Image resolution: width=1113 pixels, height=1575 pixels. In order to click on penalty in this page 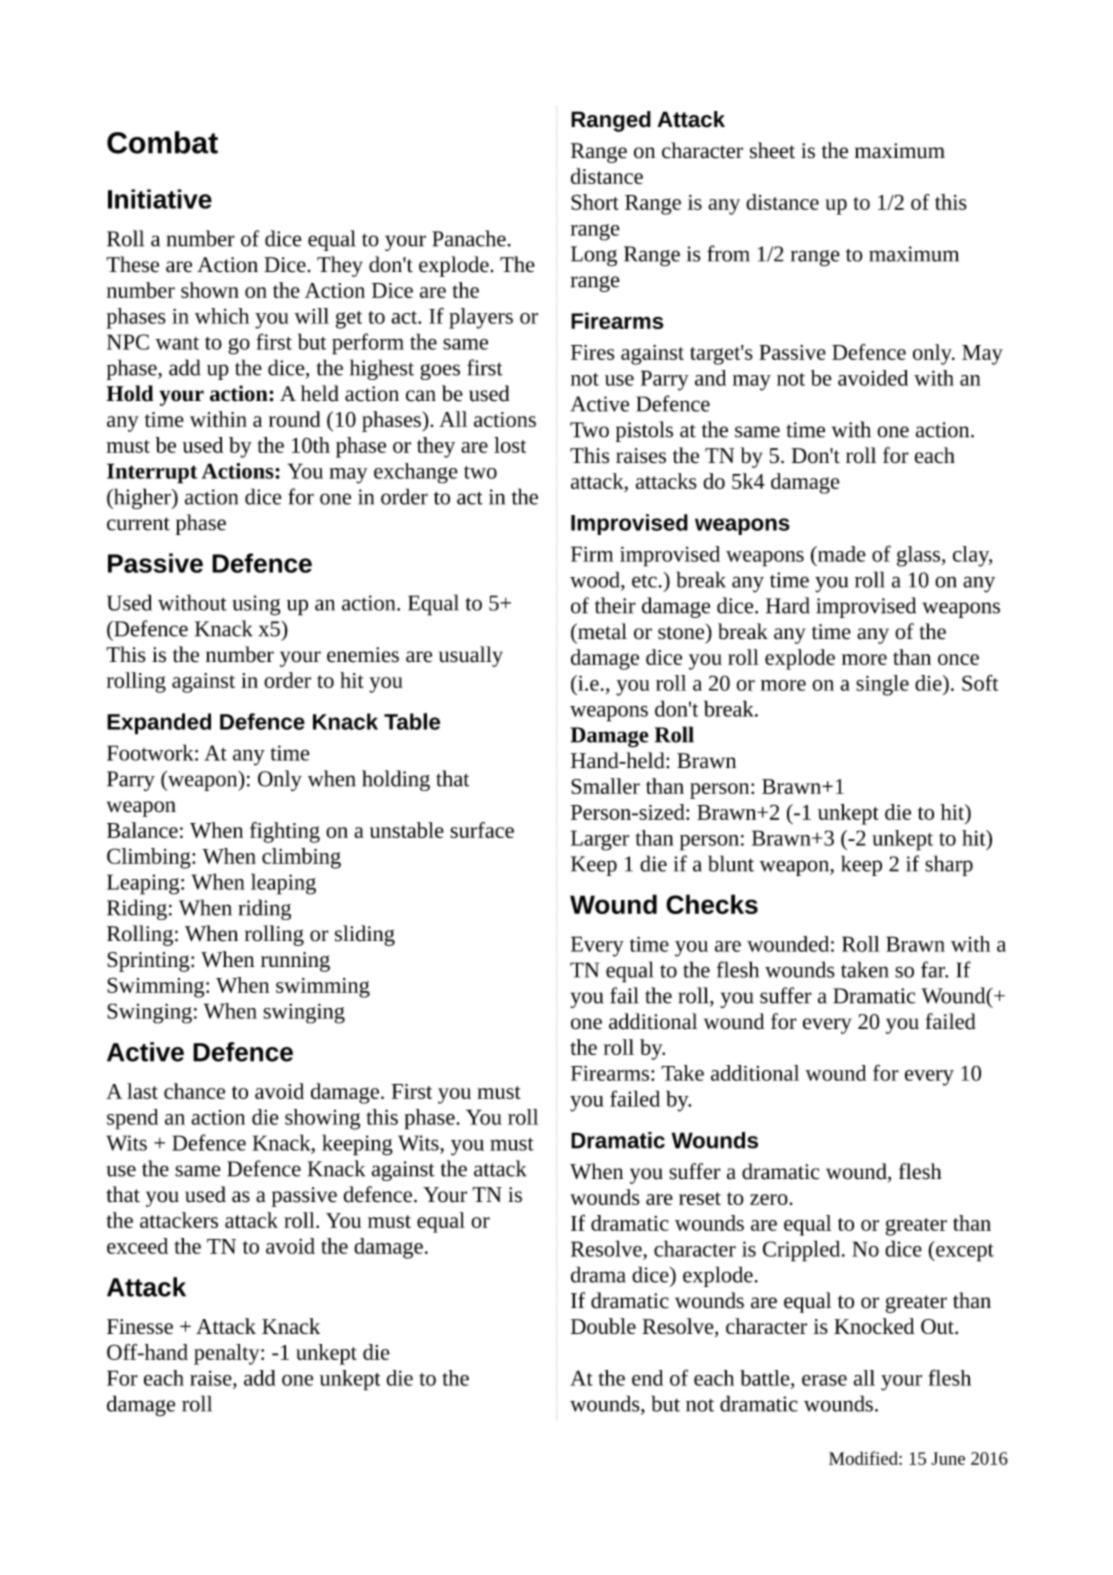, I will do `click(228, 1354)`.
